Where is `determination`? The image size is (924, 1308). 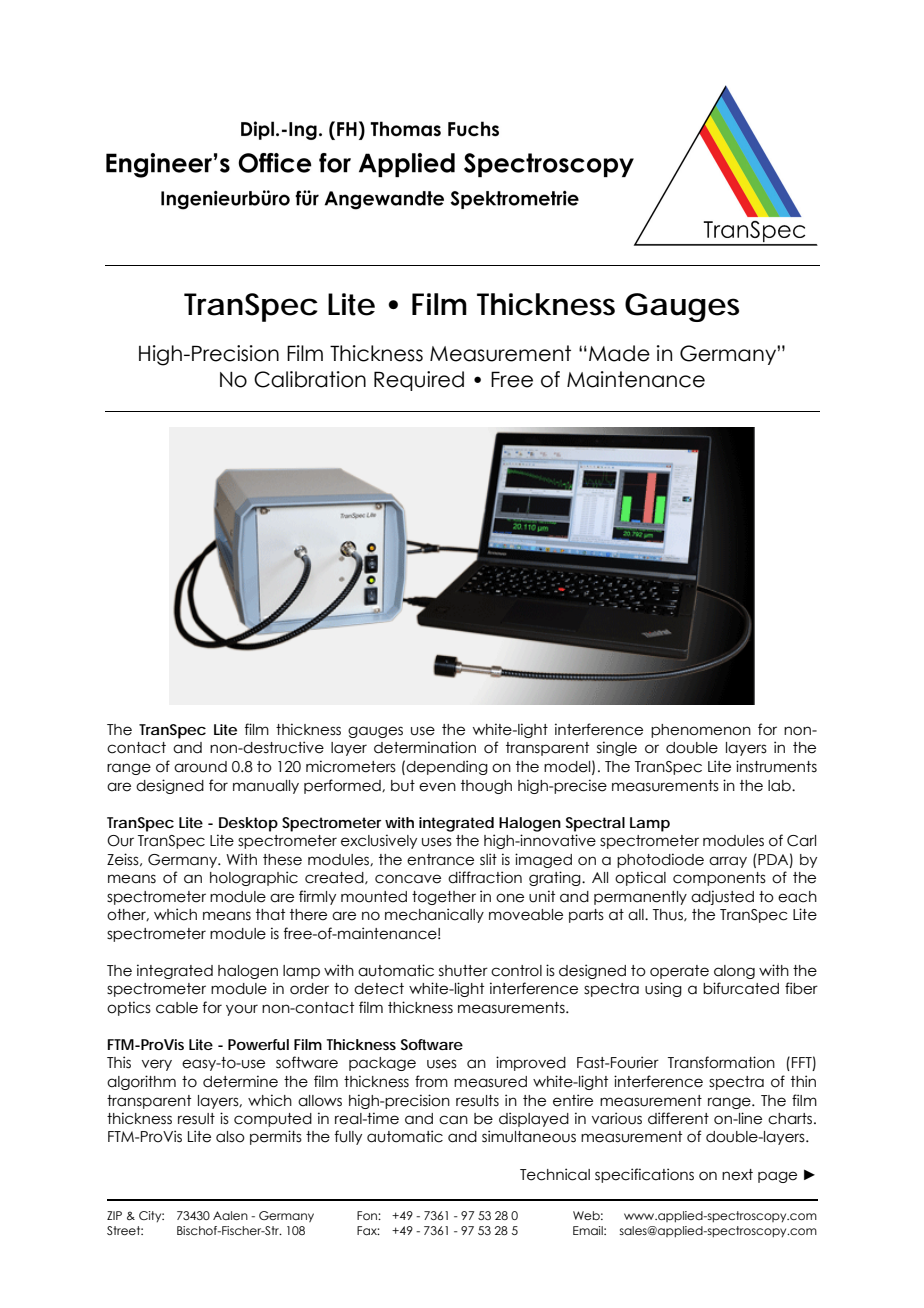
determination is located at coordinates (425, 747).
